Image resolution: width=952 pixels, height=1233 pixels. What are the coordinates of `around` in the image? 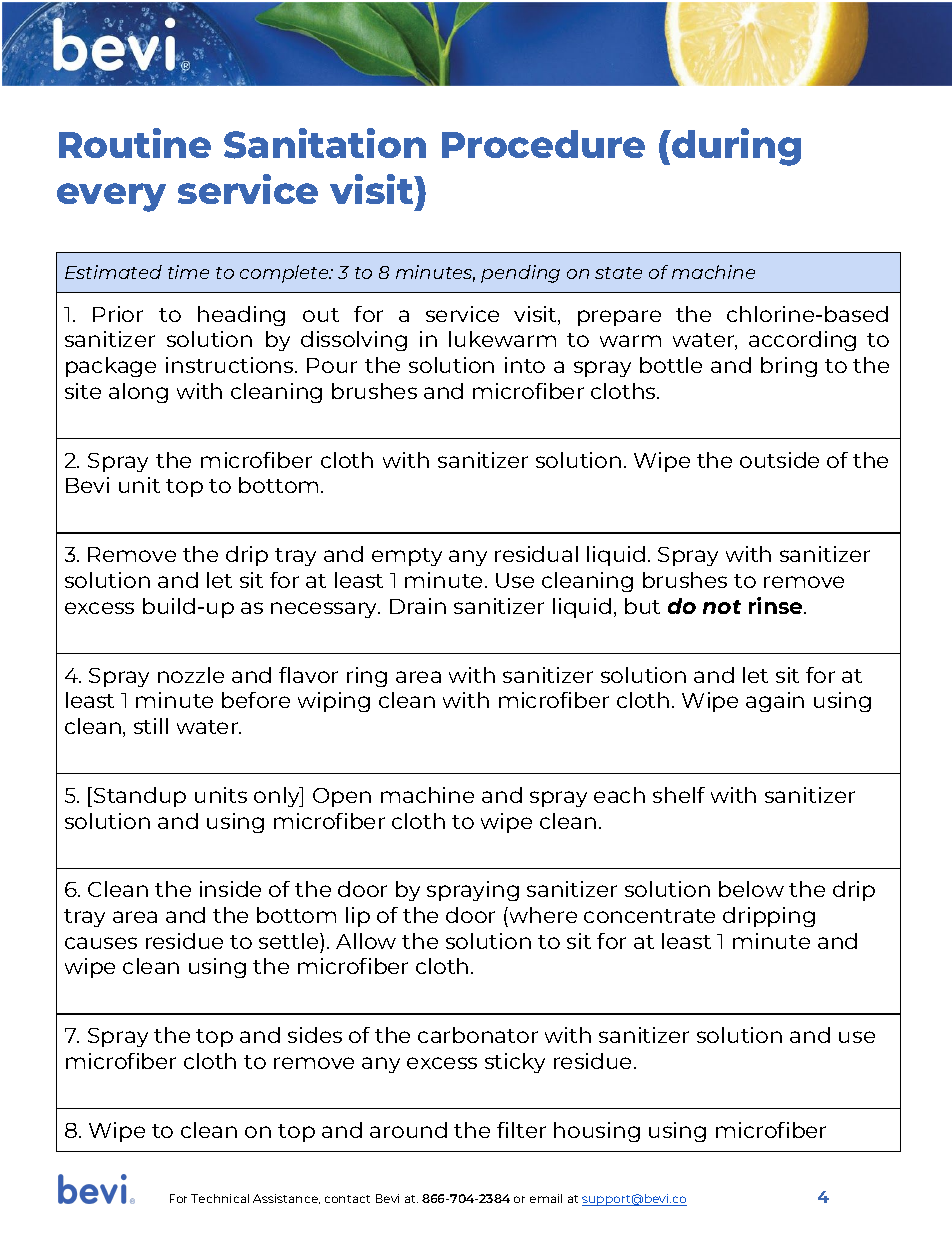 It's located at (408, 1130).
